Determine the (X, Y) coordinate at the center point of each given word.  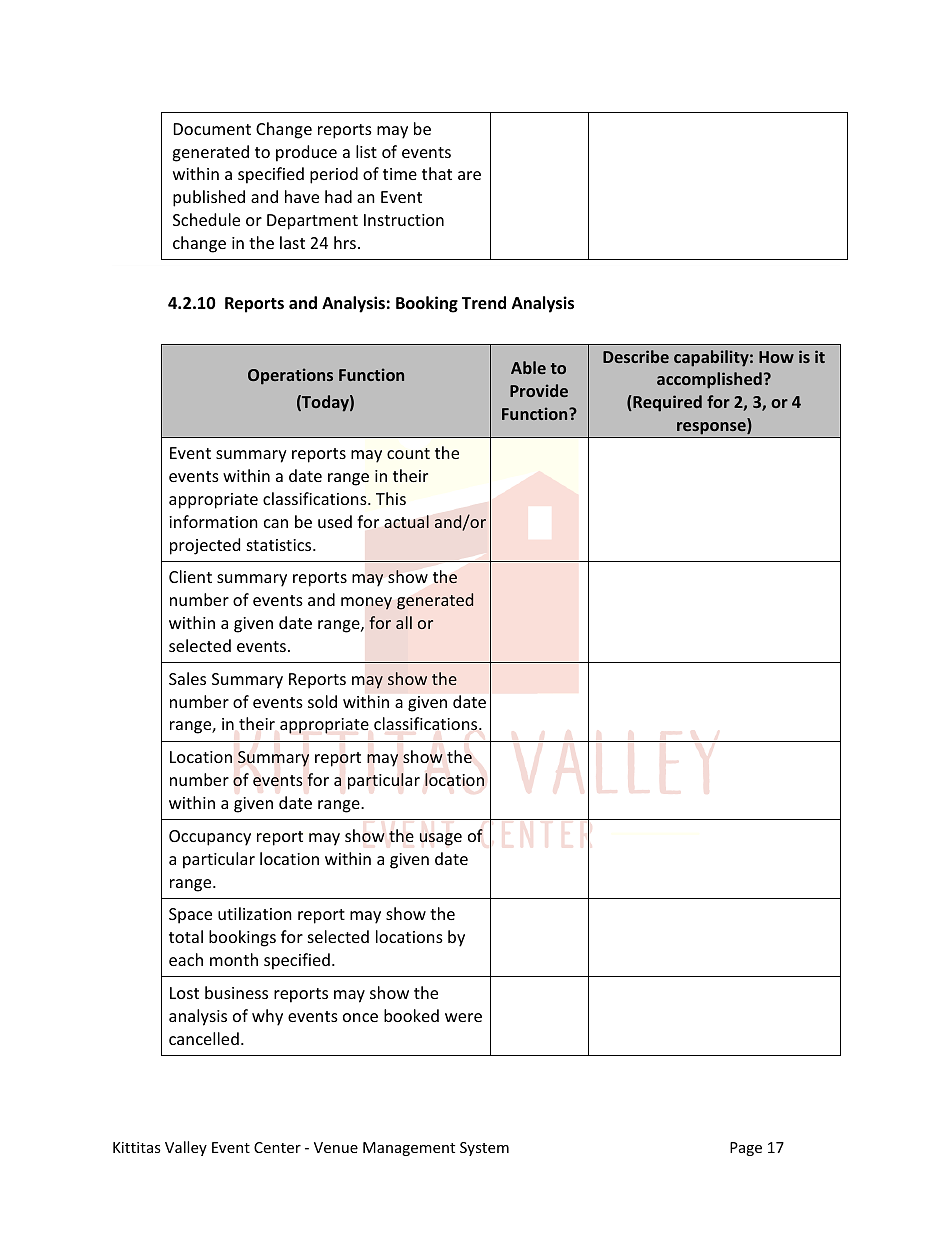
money (366, 603)
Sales (187, 678)
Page (746, 1149)
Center (277, 1147)
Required (666, 403)
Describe (636, 356)
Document (212, 129)
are (469, 175)
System (484, 1149)
